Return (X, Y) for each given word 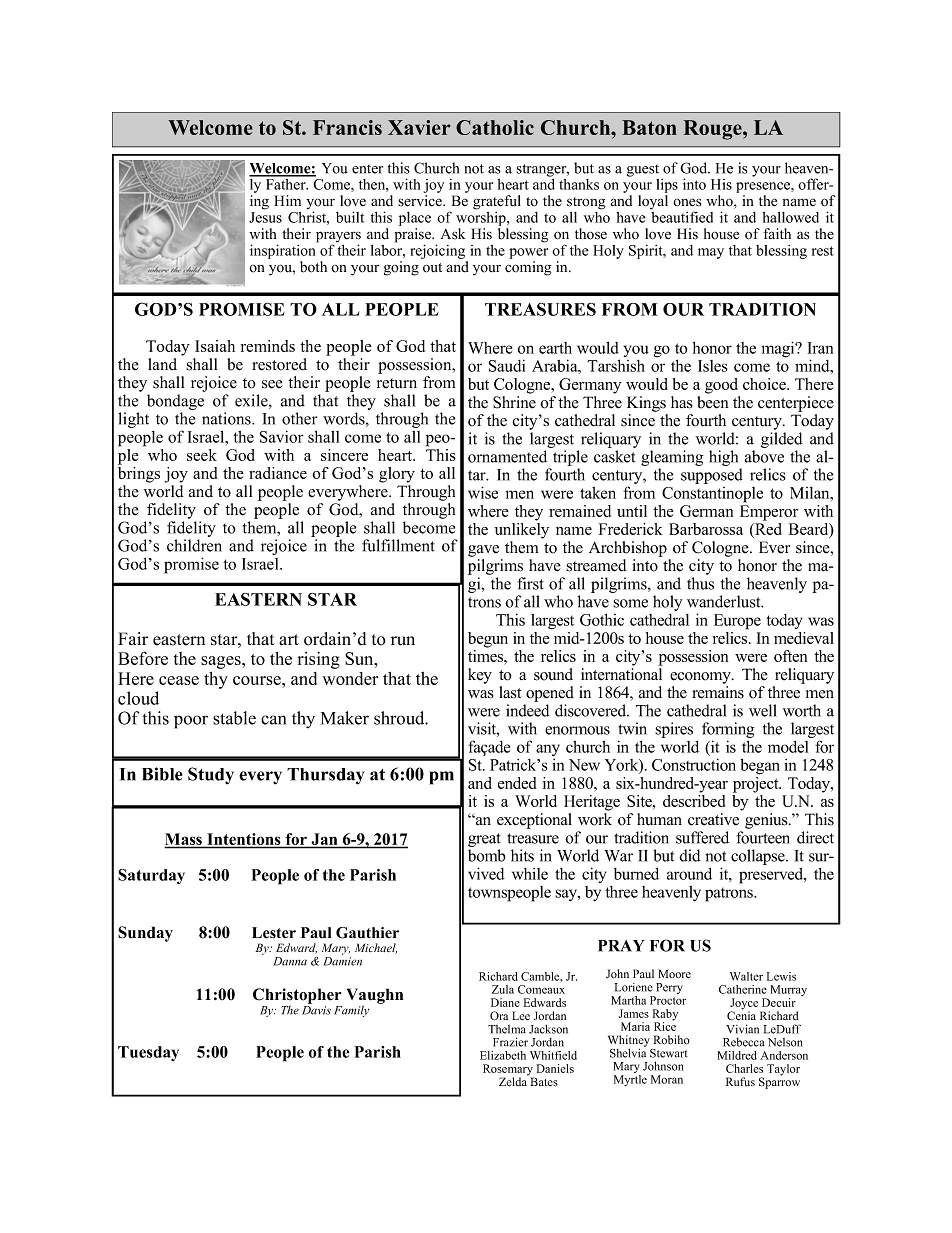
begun (488, 640)
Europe (737, 622)
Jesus (265, 217)
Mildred (737, 1055)
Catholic (495, 127)
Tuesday (148, 1053)
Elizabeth (503, 1055)
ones (687, 202)
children (194, 545)
